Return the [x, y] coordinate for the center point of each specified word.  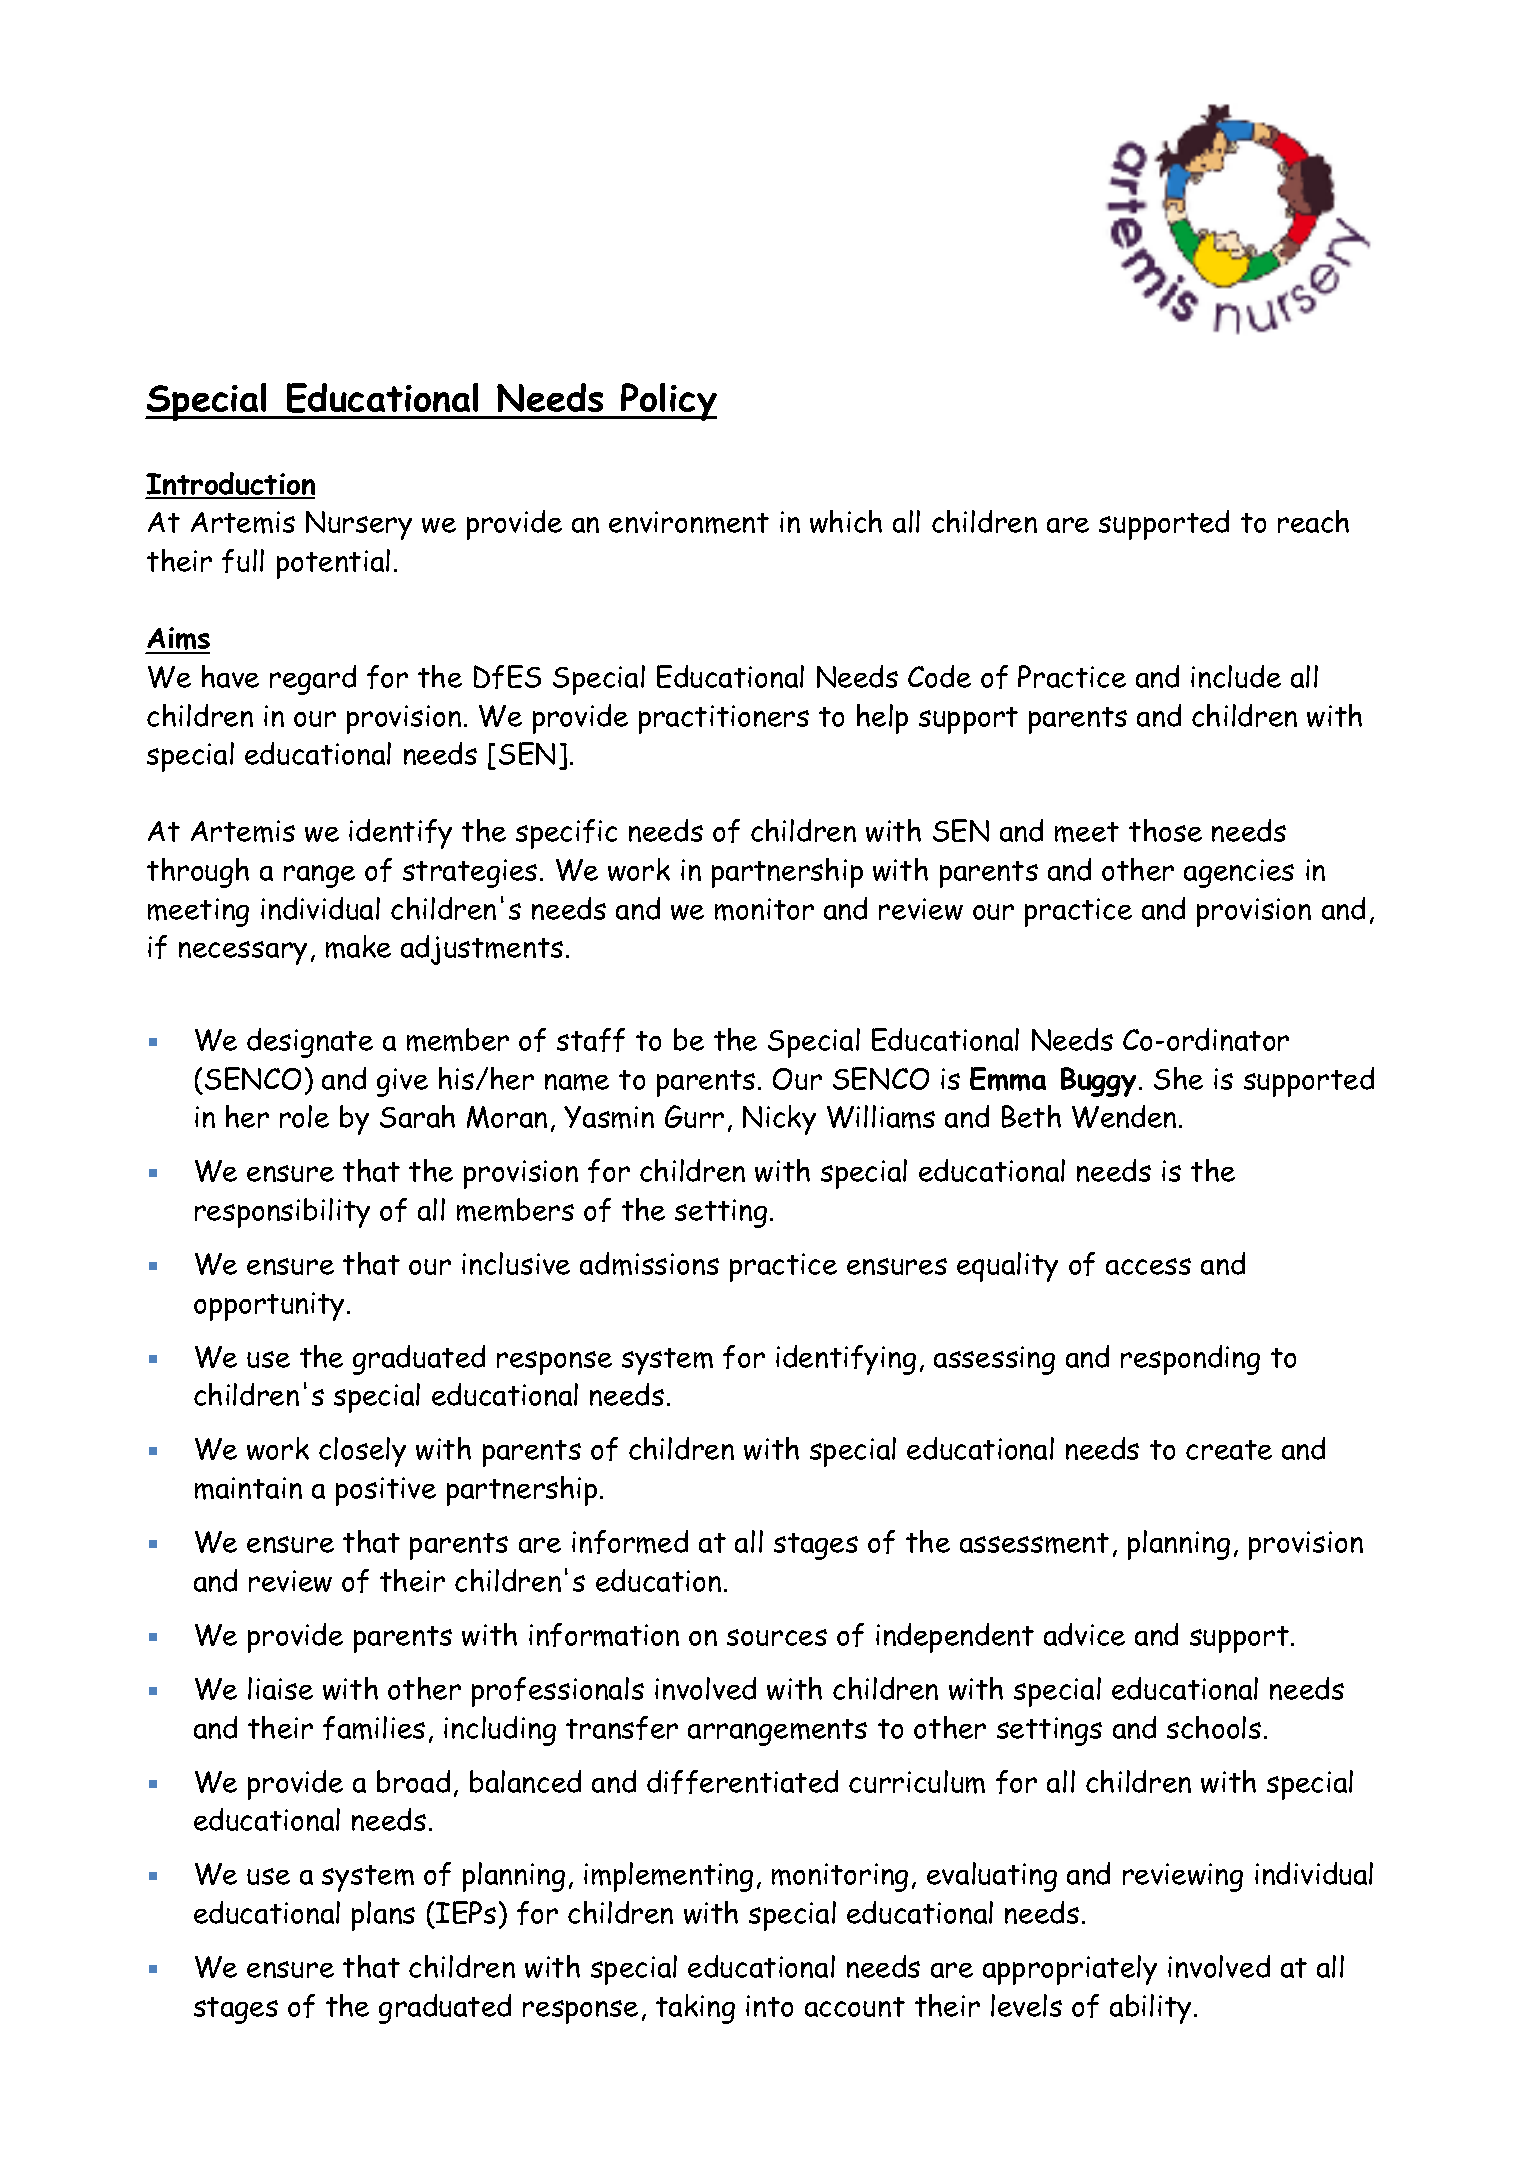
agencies [1239, 873]
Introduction [230, 485]
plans [383, 1916]
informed [630, 1542]
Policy [668, 402]
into [769, 2006]
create [1229, 1450]
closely [362, 1452]
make [358, 947]
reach [1313, 521]
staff [591, 1040]
